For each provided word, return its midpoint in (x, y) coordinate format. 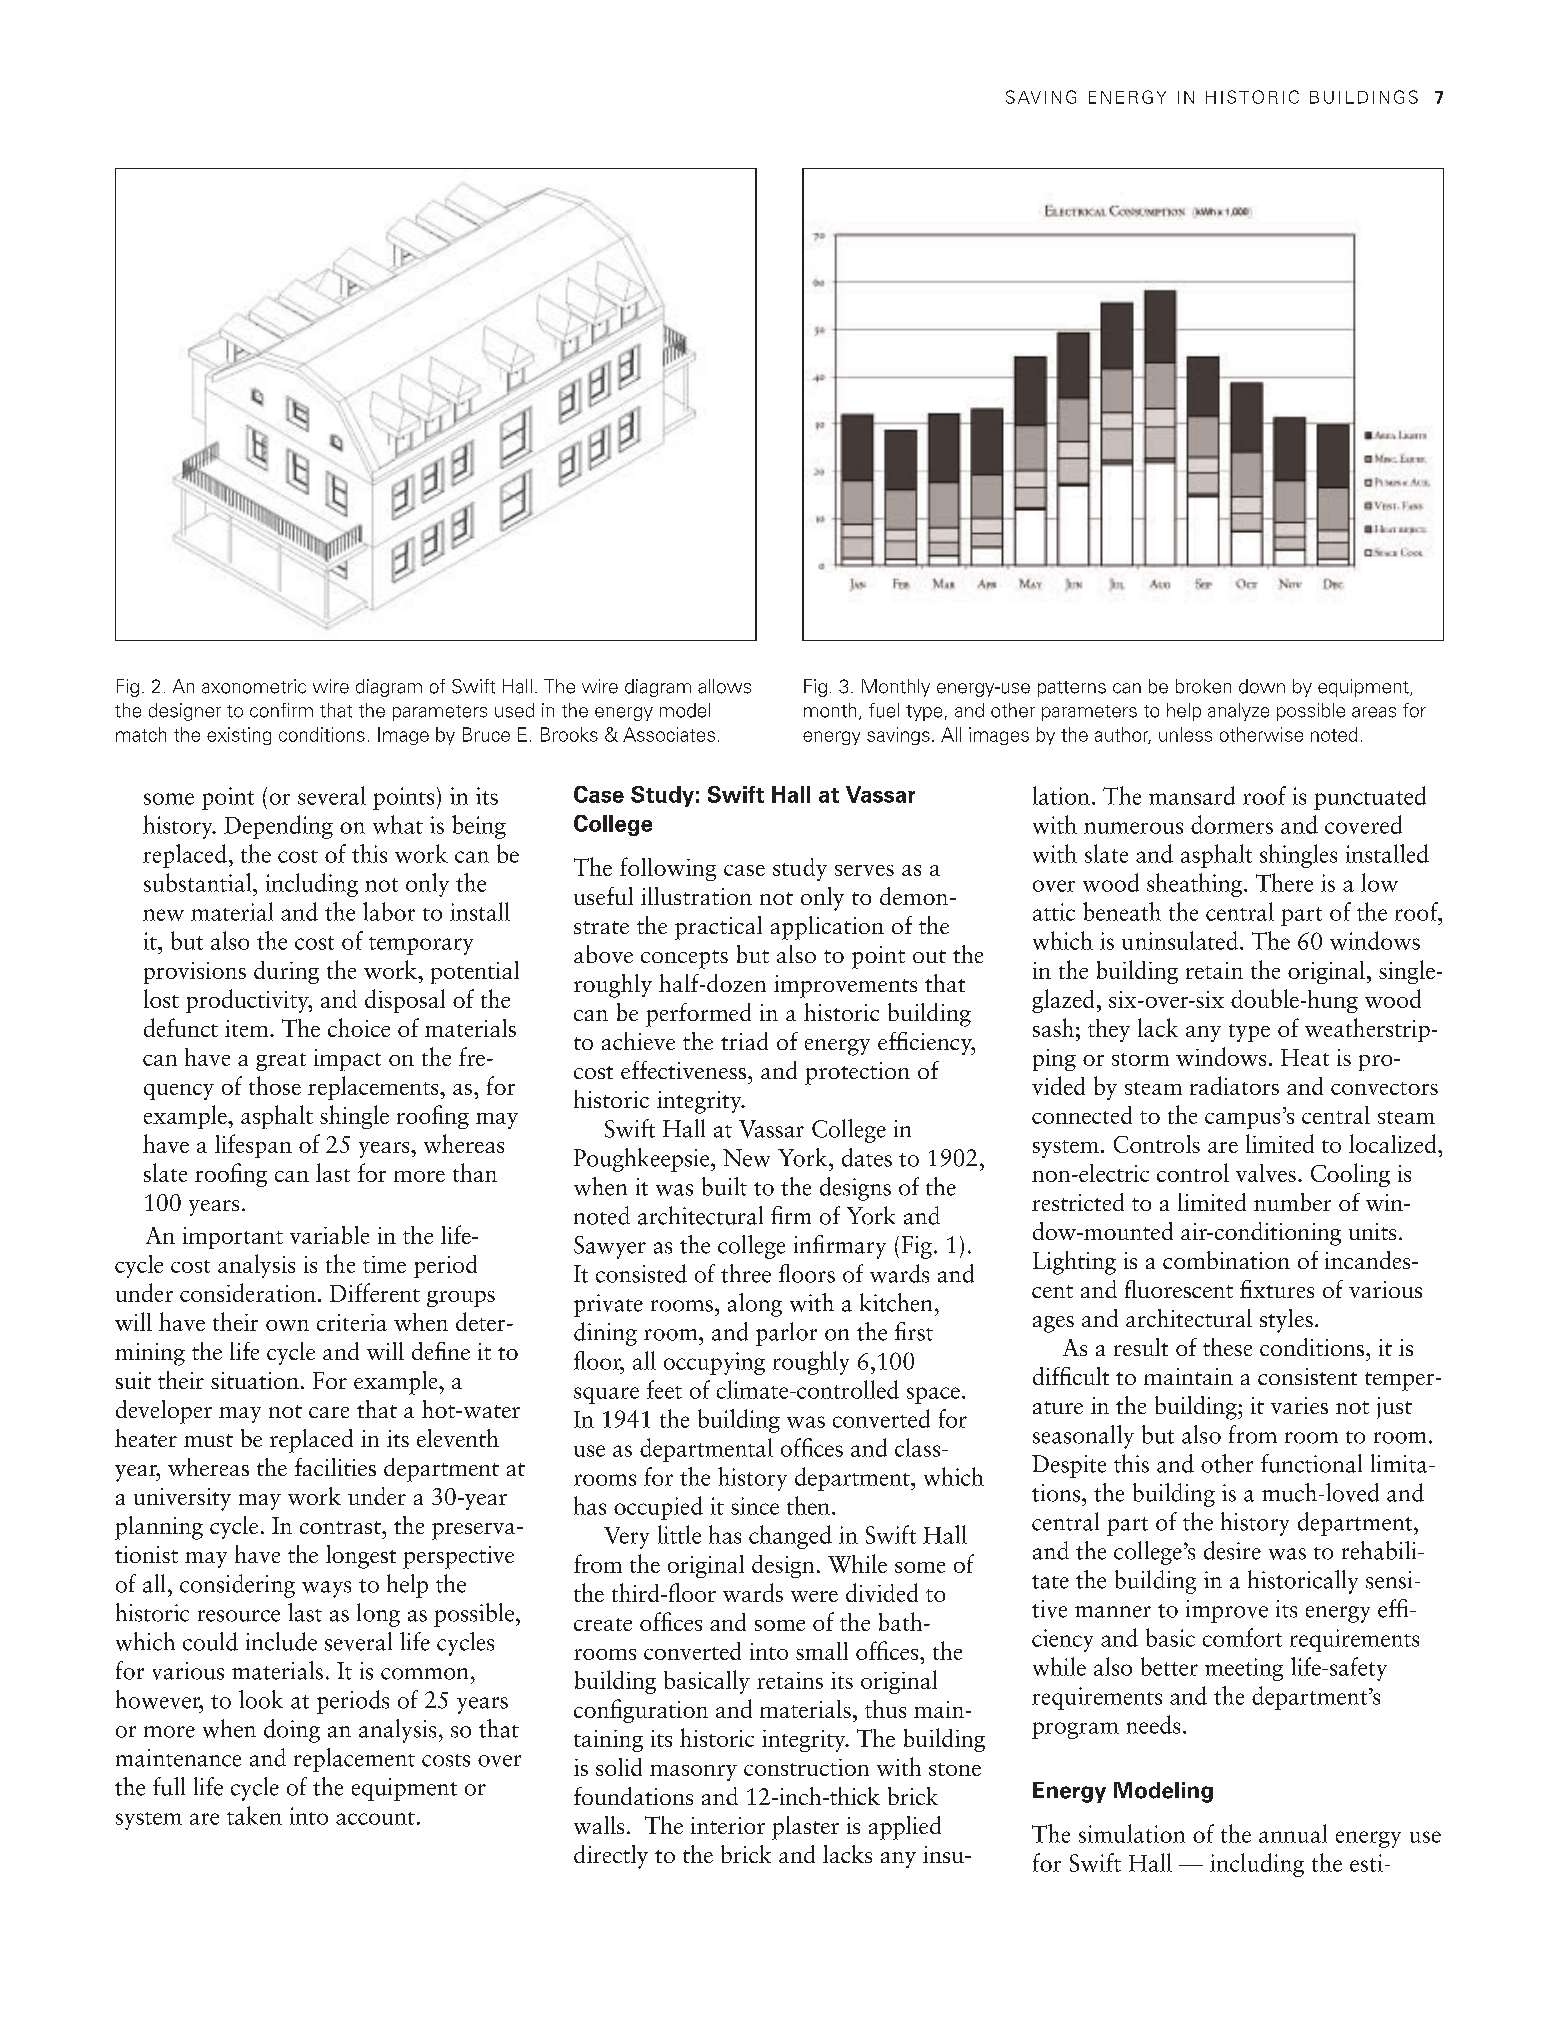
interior (728, 1825)
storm (1140, 1059)
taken (254, 1815)
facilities (335, 1467)
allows (724, 686)
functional (1311, 1463)
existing (239, 736)
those (275, 1085)
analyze (1238, 712)
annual (1293, 1833)
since (755, 1506)
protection (857, 1073)
